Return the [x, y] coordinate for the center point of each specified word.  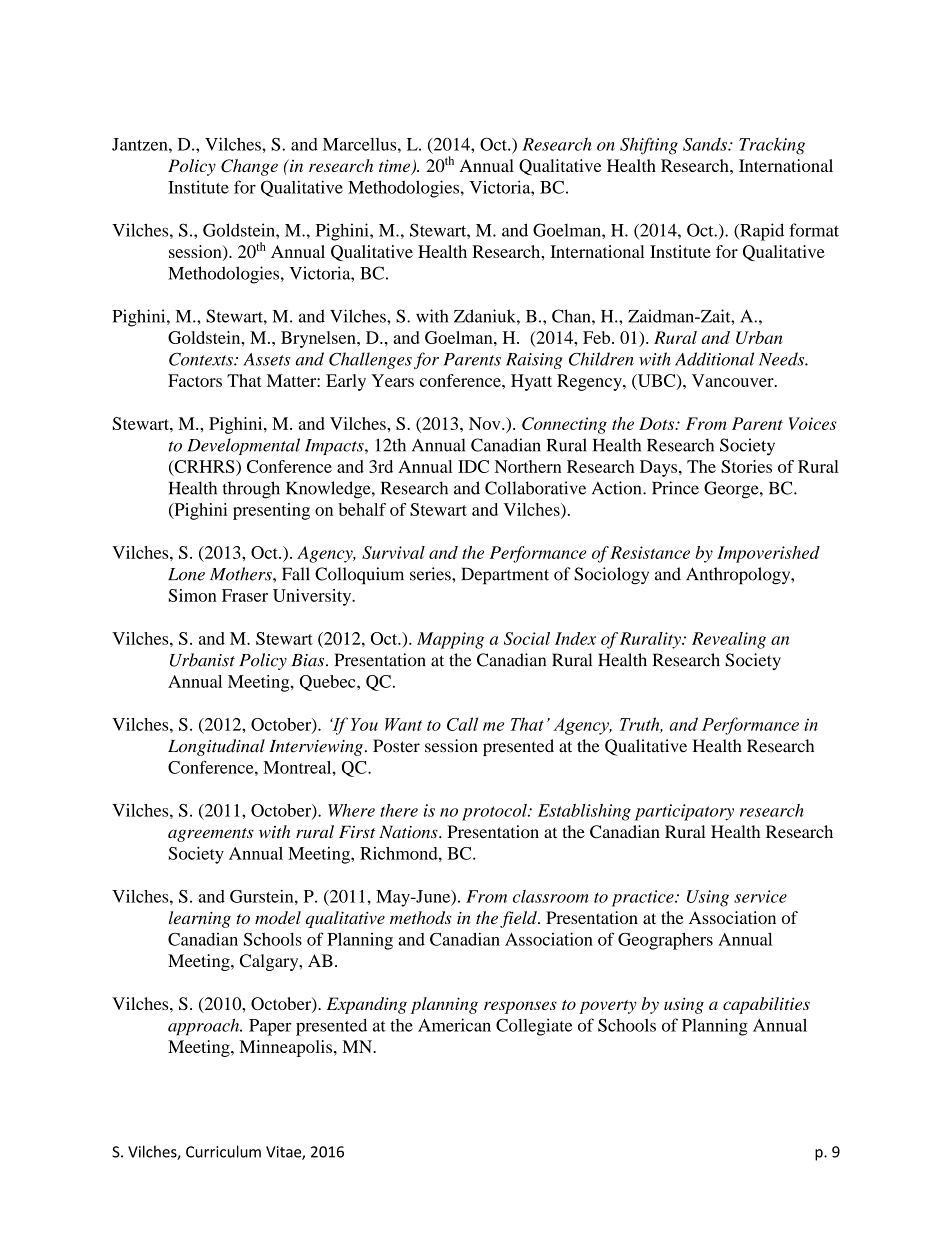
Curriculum [223, 1151]
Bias [309, 660]
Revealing [729, 640]
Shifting [649, 146]
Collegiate [534, 1027]
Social [527, 638]
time [395, 167]
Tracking [772, 146]
